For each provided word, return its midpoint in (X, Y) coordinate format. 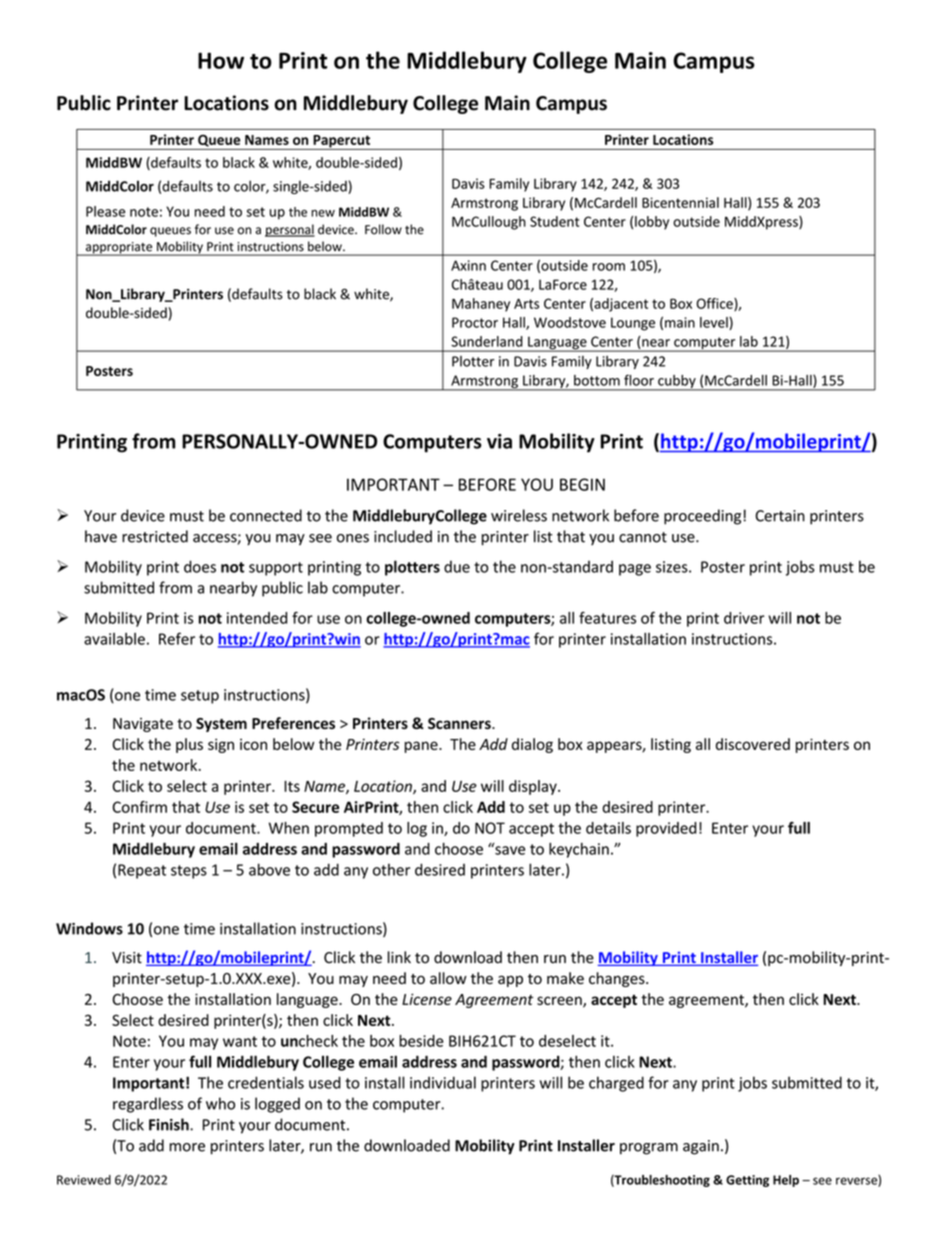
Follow (383, 229)
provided (666, 829)
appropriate (119, 249)
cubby (677, 383)
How (221, 60)
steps (189, 872)
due (457, 566)
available (114, 639)
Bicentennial (680, 202)
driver (744, 618)
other (391, 869)
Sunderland (487, 341)
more (187, 1147)
